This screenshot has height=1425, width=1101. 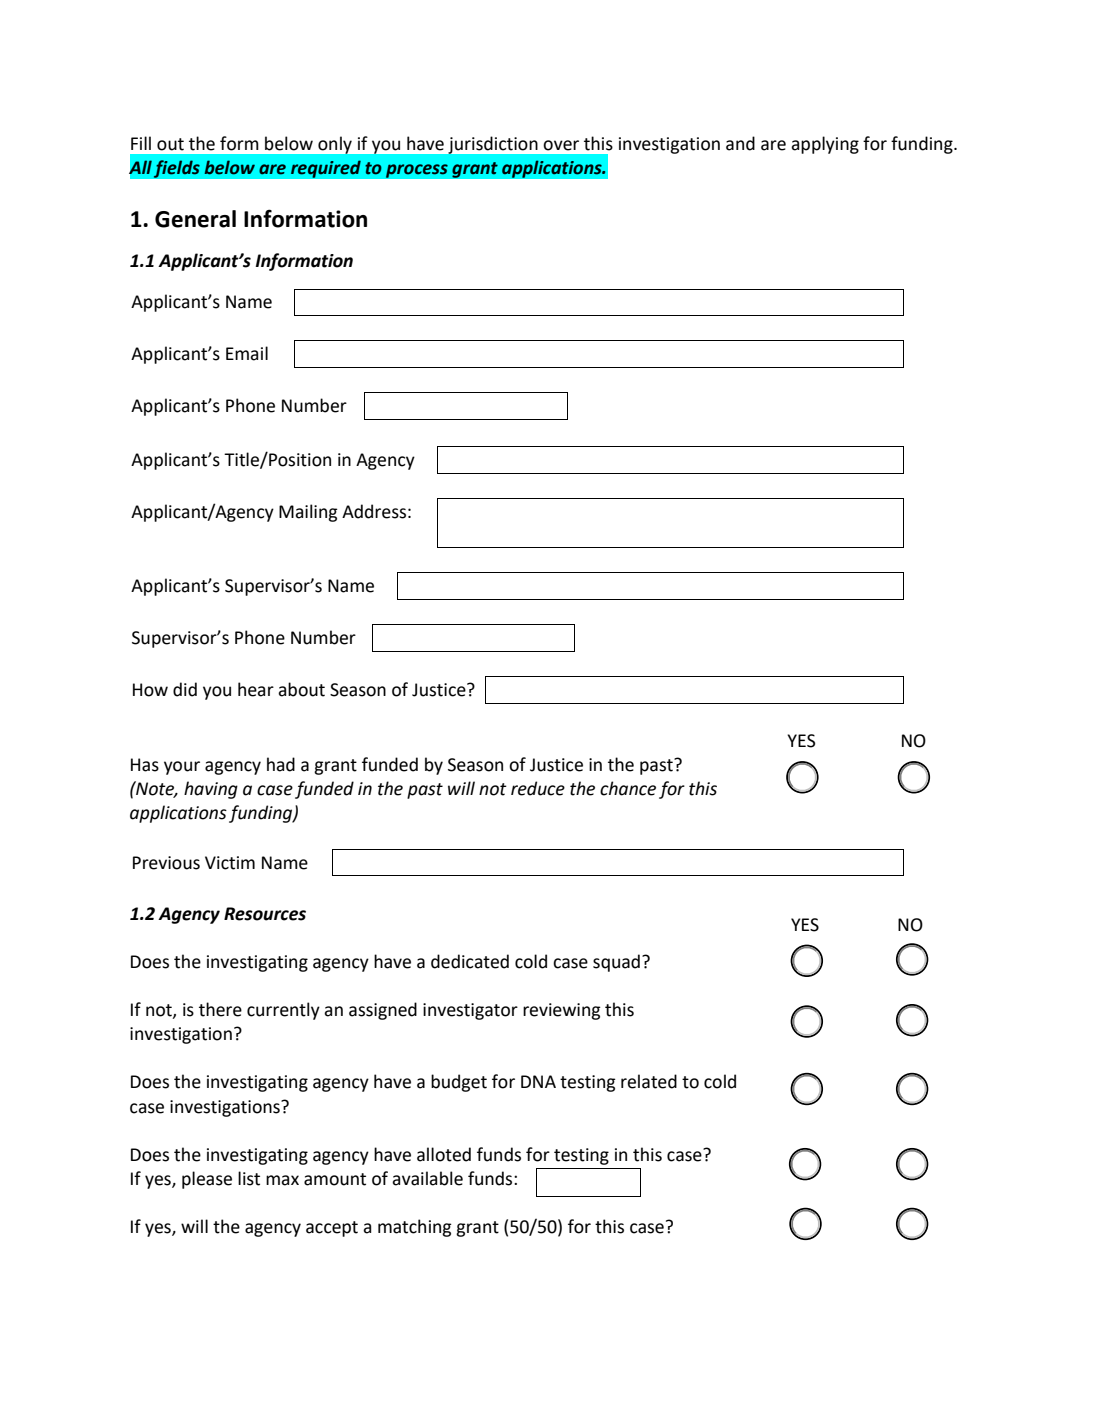 I want to click on available, so click(x=427, y=1178).
